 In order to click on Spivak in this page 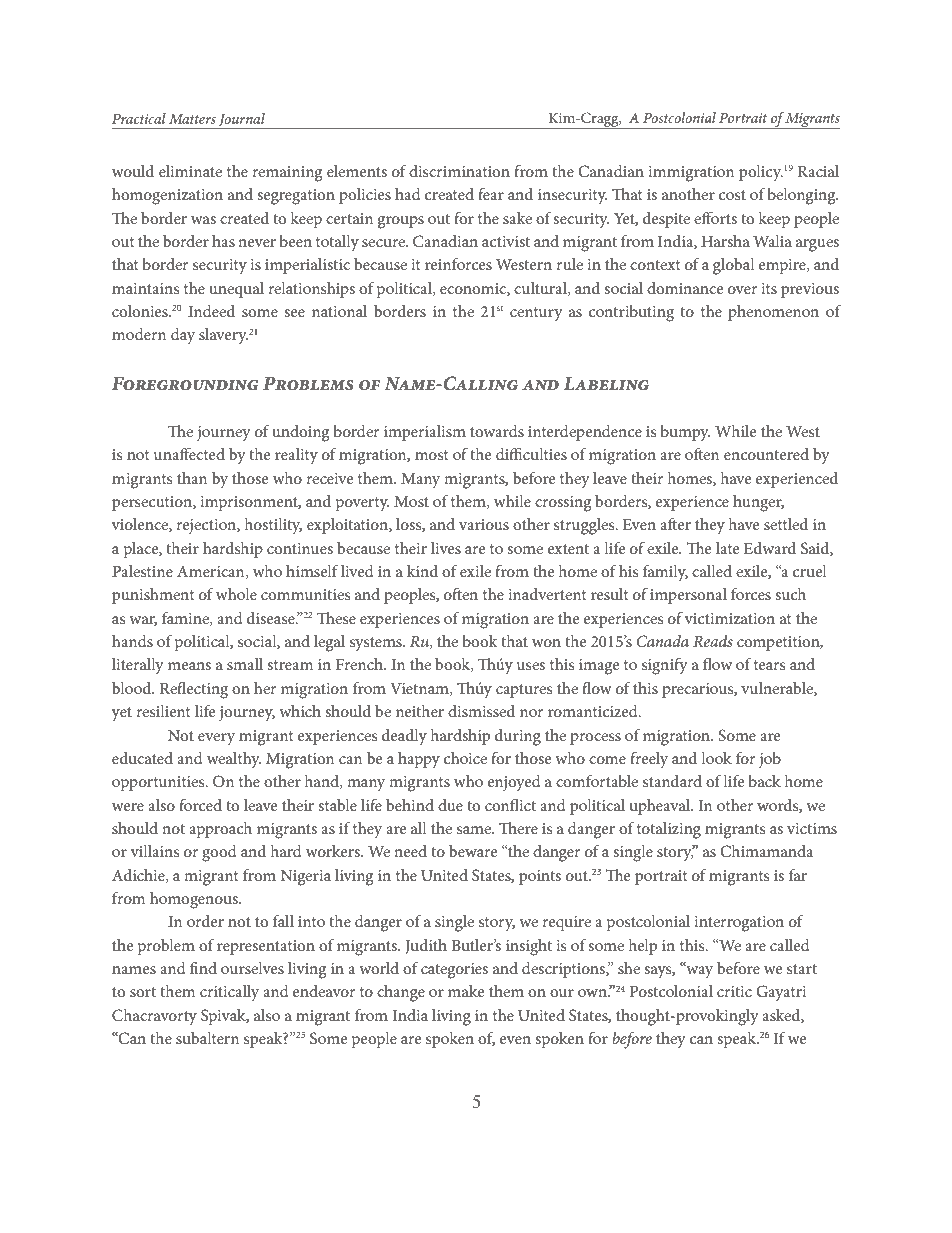, I will do `click(225, 1017)`.
